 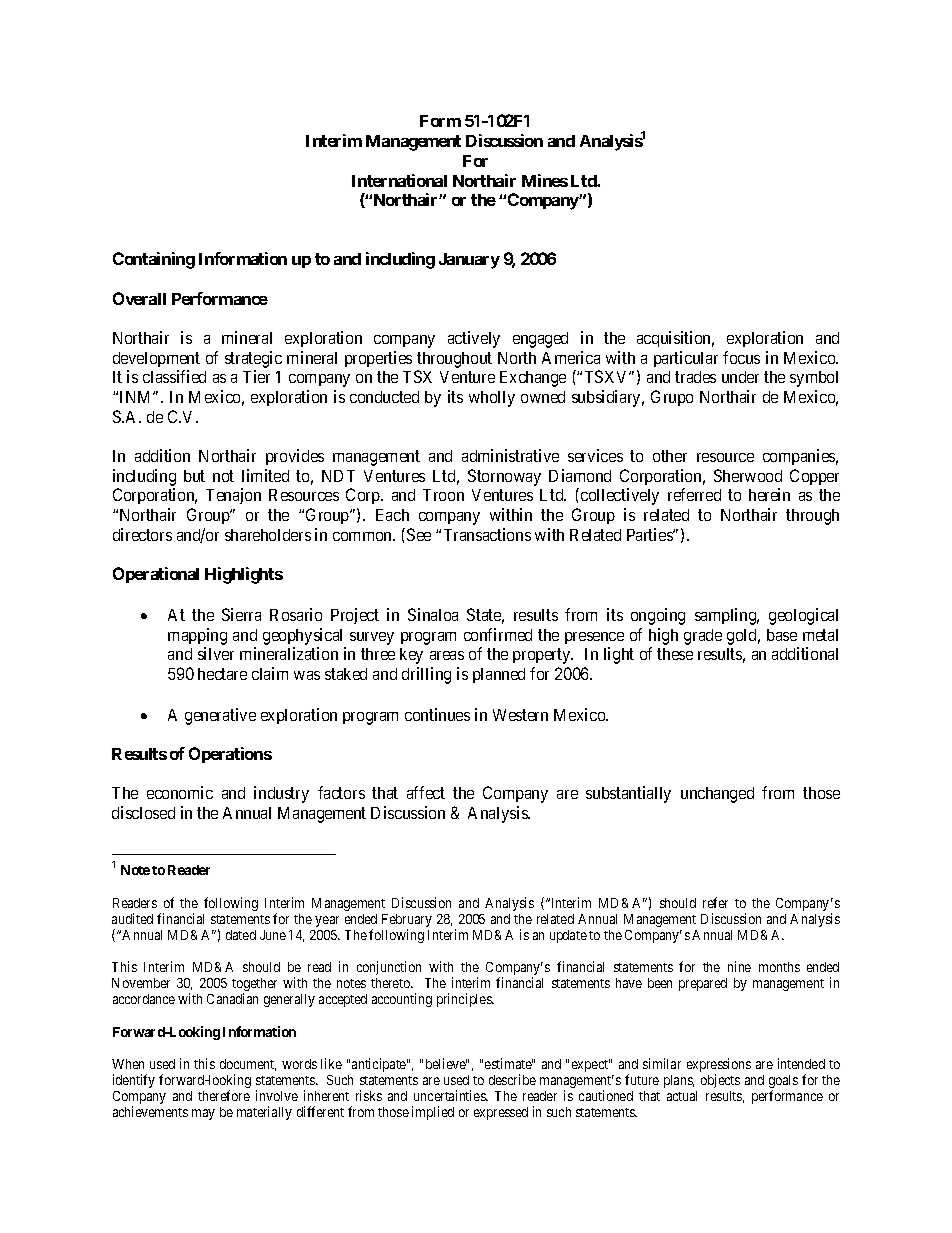 I want to click on therefore, so click(x=224, y=1095).
